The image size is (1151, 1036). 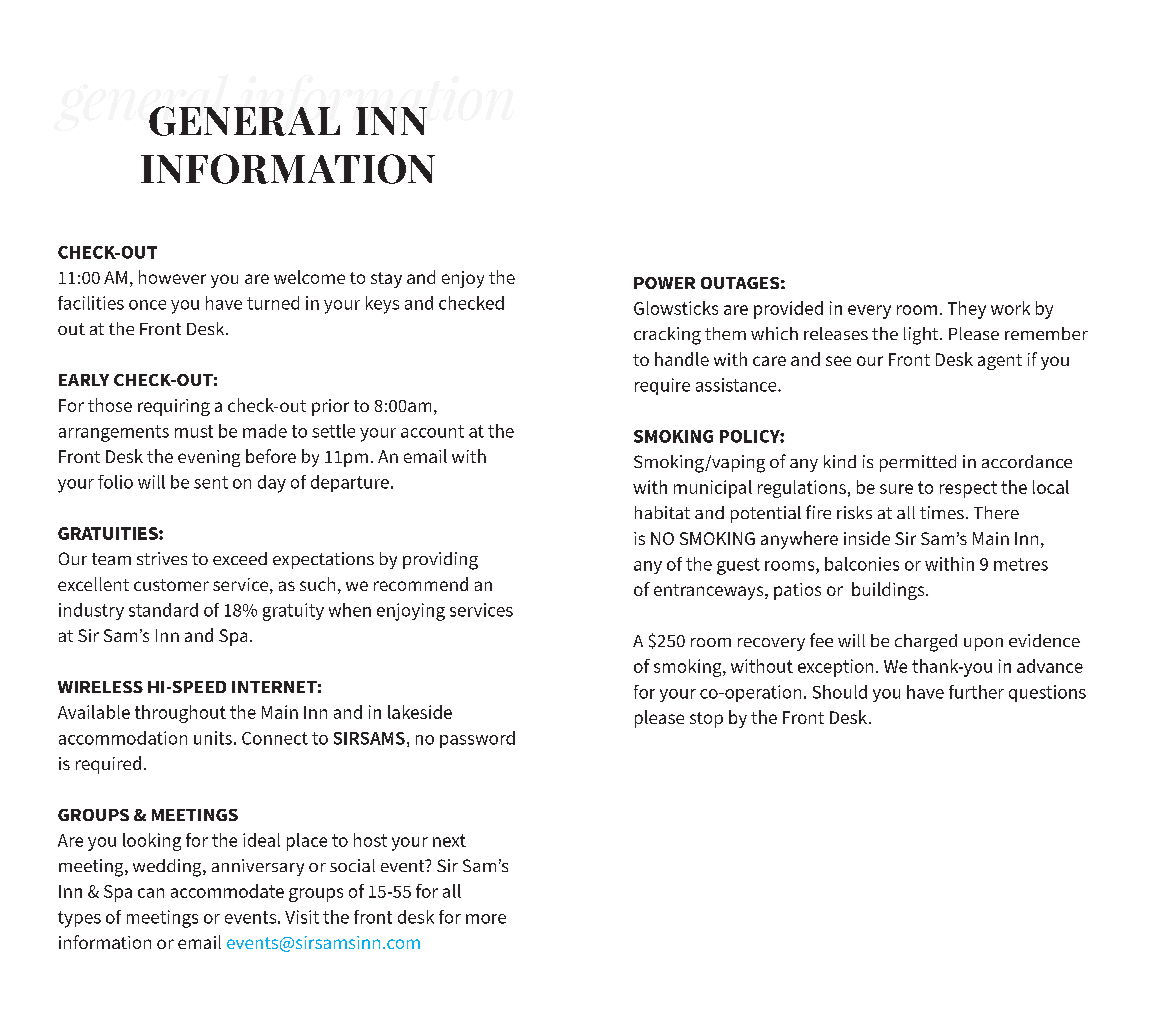 I want to click on recommend, so click(x=421, y=584).
